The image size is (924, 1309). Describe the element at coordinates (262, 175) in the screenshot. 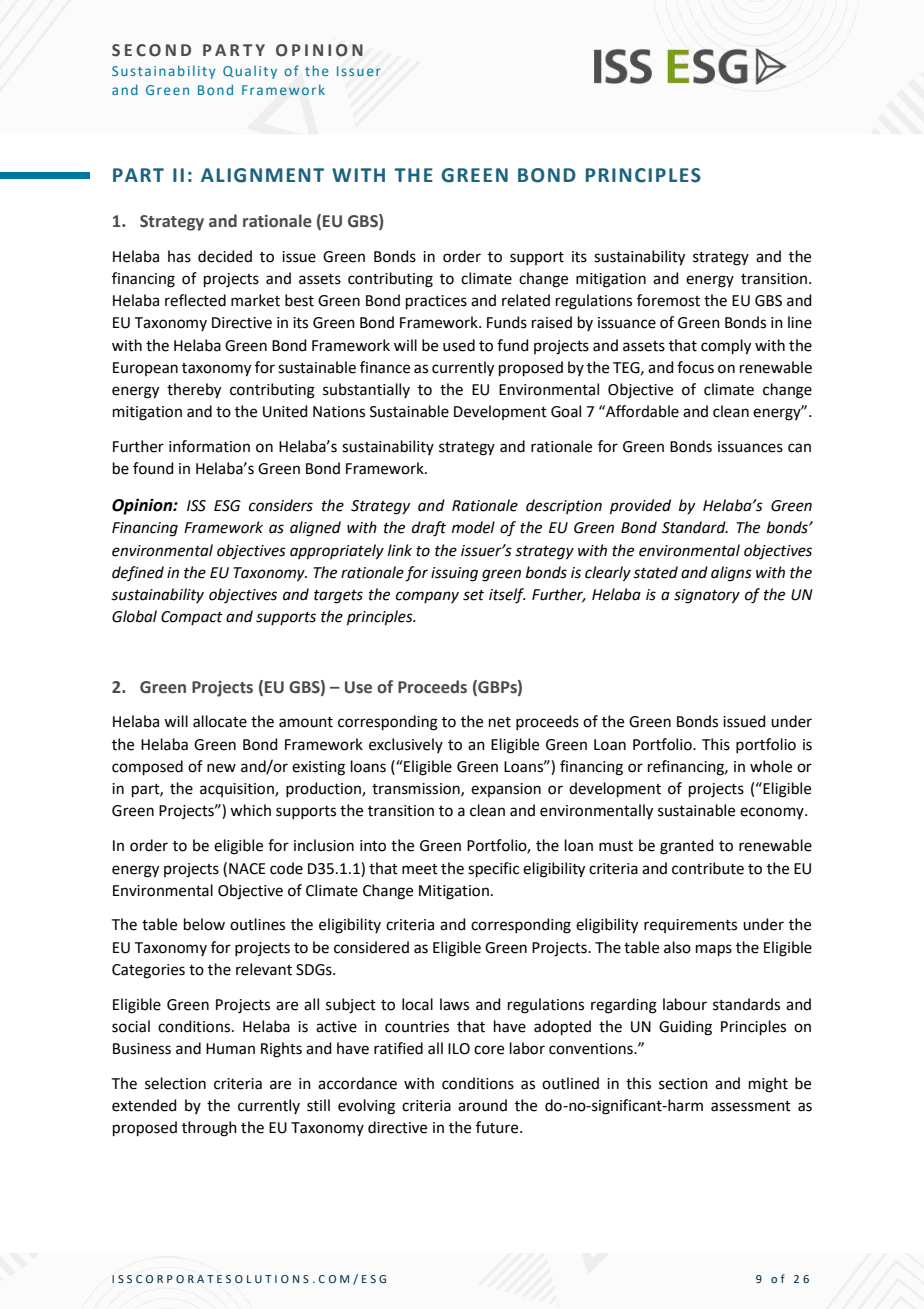

I see `ALIGNMENT` at that location.
